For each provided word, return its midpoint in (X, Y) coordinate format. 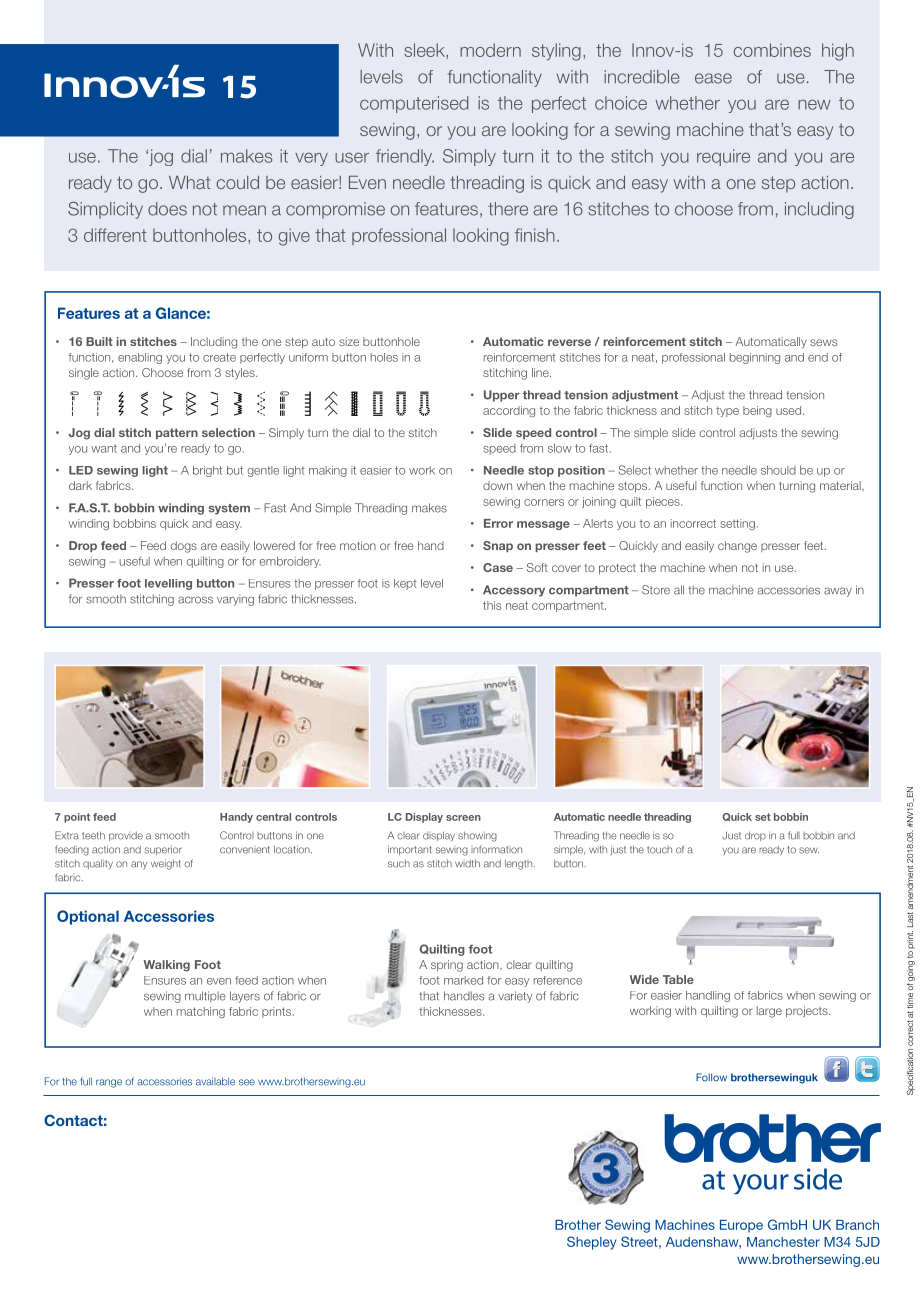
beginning (755, 358)
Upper (502, 396)
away (838, 592)
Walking (166, 966)
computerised (414, 104)
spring (447, 966)
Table (678, 979)
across (195, 600)
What (190, 182)
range (109, 1083)
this (492, 605)
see (247, 1082)
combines (772, 50)
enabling (140, 358)
